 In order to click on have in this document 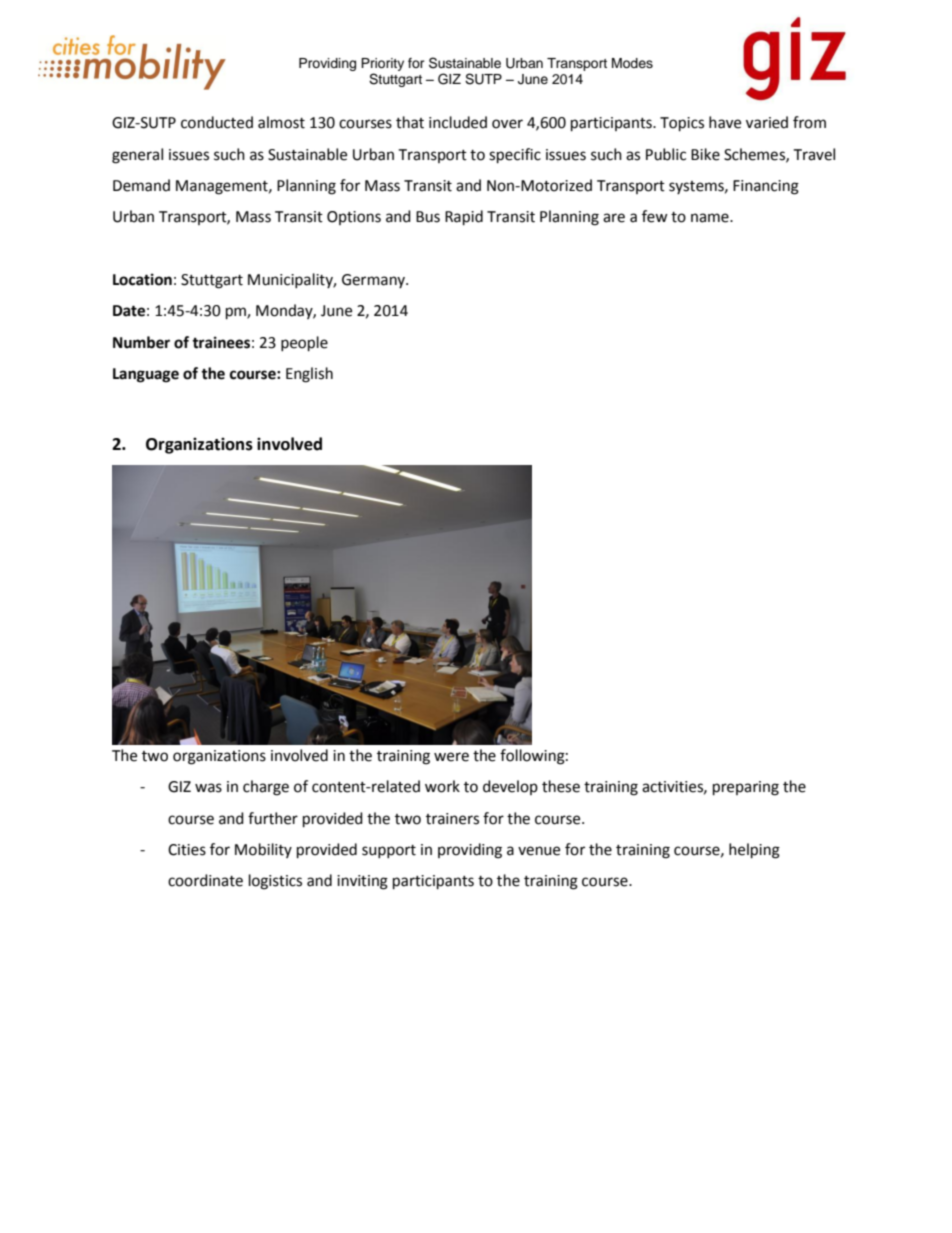, I will do `click(725, 122)`.
